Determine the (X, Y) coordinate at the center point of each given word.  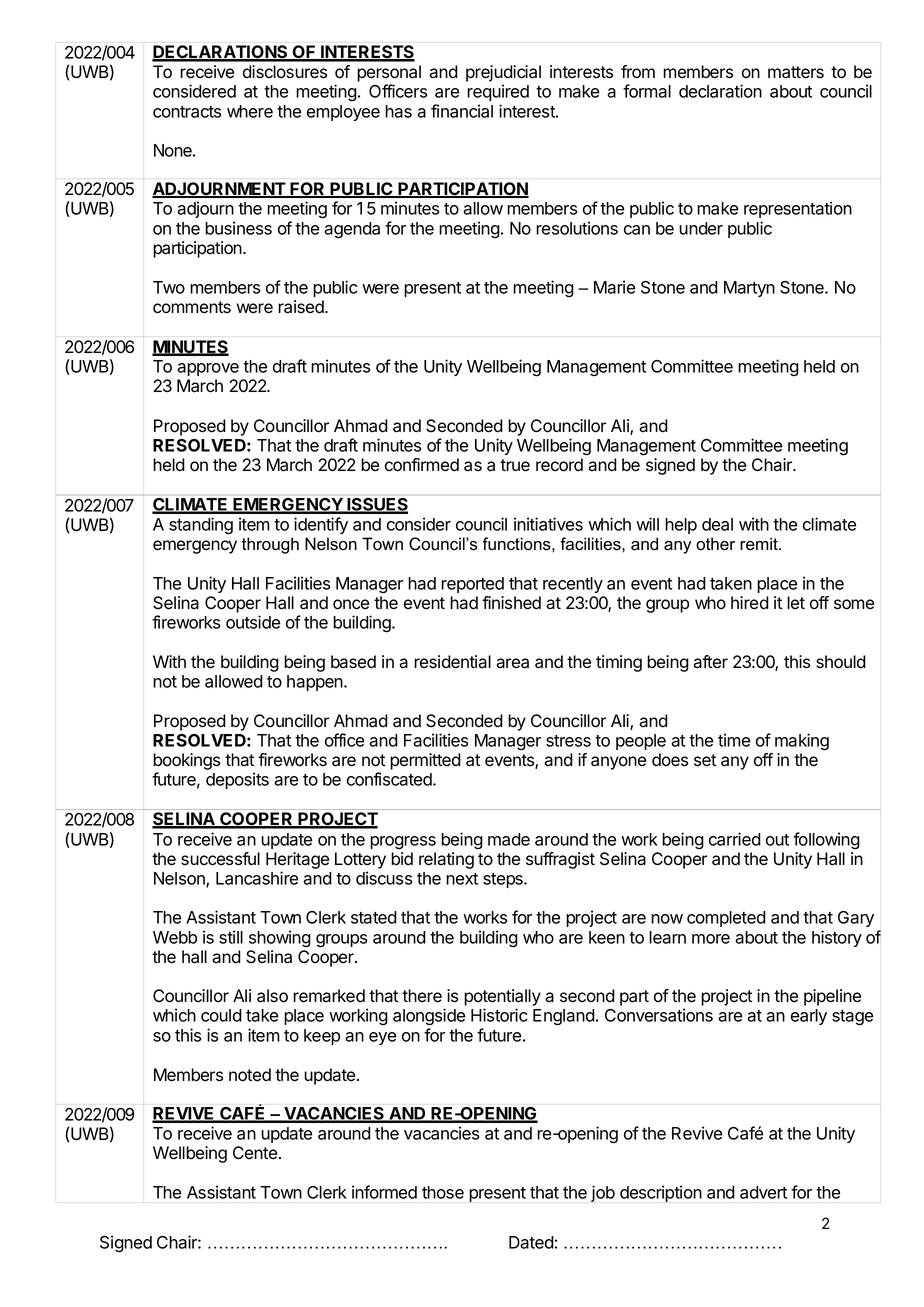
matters (796, 72)
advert (763, 1192)
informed (384, 1192)
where (250, 111)
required (498, 92)
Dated (531, 1242)
